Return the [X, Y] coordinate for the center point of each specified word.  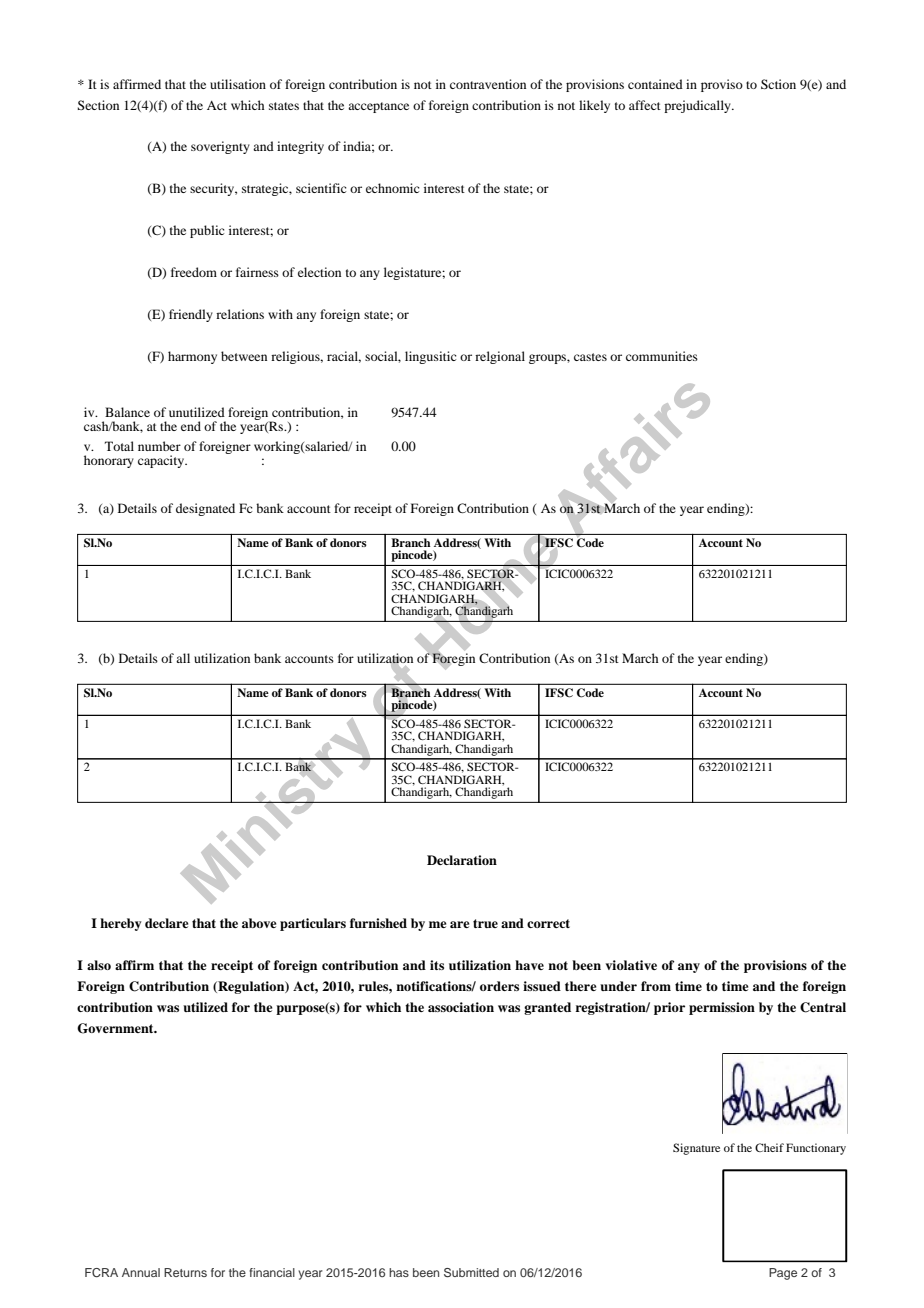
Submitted [471, 1272]
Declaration [462, 860]
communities [662, 356]
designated [205, 509]
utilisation [238, 84]
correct [548, 923]
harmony [192, 357]
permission [722, 1008]
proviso [722, 85]
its [437, 965]
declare [167, 923]
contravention [488, 84]
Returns [185, 1272]
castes [590, 357]
